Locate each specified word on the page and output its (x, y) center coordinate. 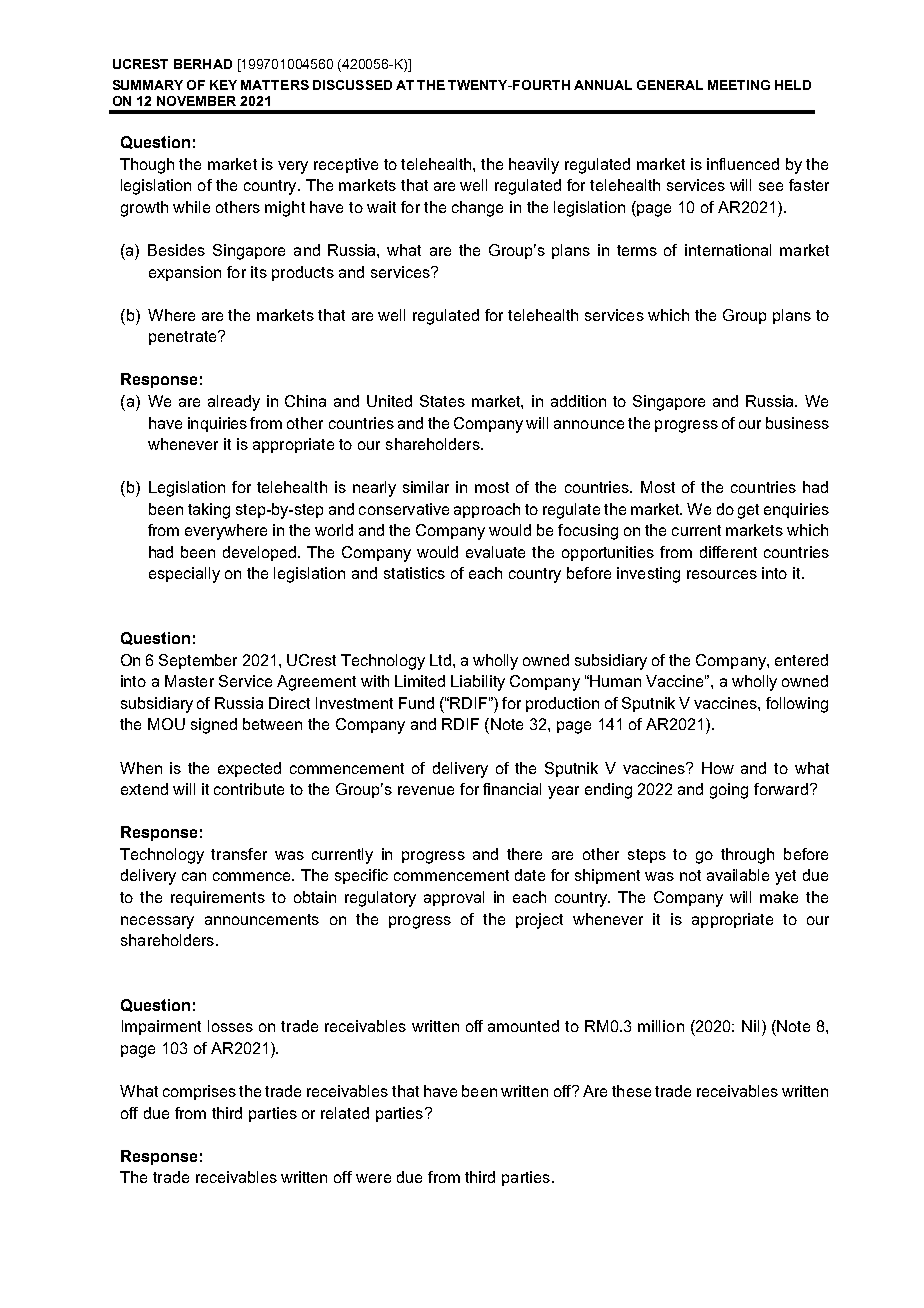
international (728, 250)
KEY (223, 85)
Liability (478, 683)
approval (454, 898)
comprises (199, 1092)
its (259, 272)
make (779, 897)
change (477, 209)
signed (214, 726)
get (748, 511)
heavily (534, 166)
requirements (218, 898)
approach (487, 510)
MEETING (739, 85)
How (718, 768)
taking (209, 511)
